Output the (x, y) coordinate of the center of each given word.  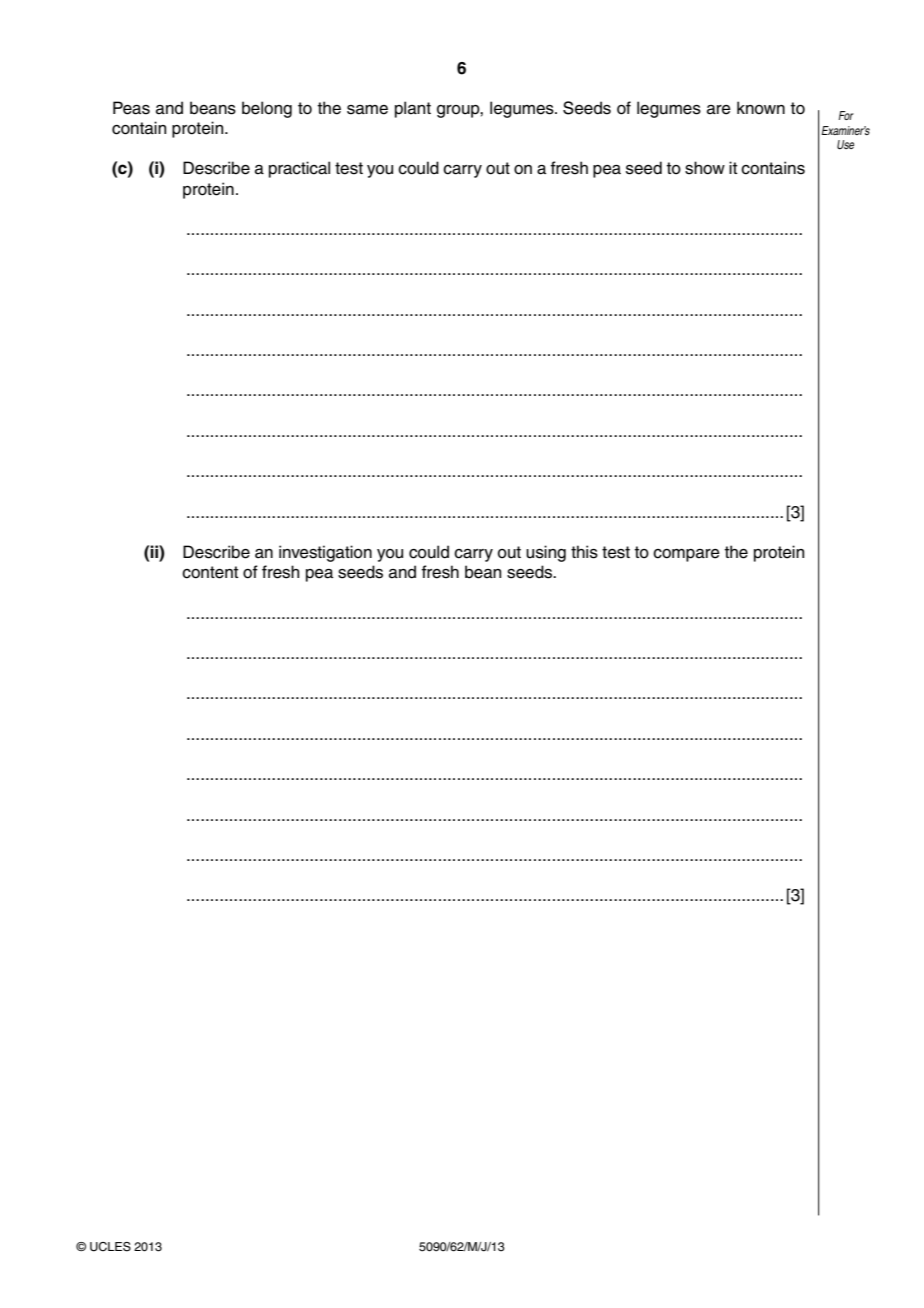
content (210, 572)
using (546, 553)
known (761, 108)
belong (267, 109)
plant (413, 109)
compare (686, 555)
